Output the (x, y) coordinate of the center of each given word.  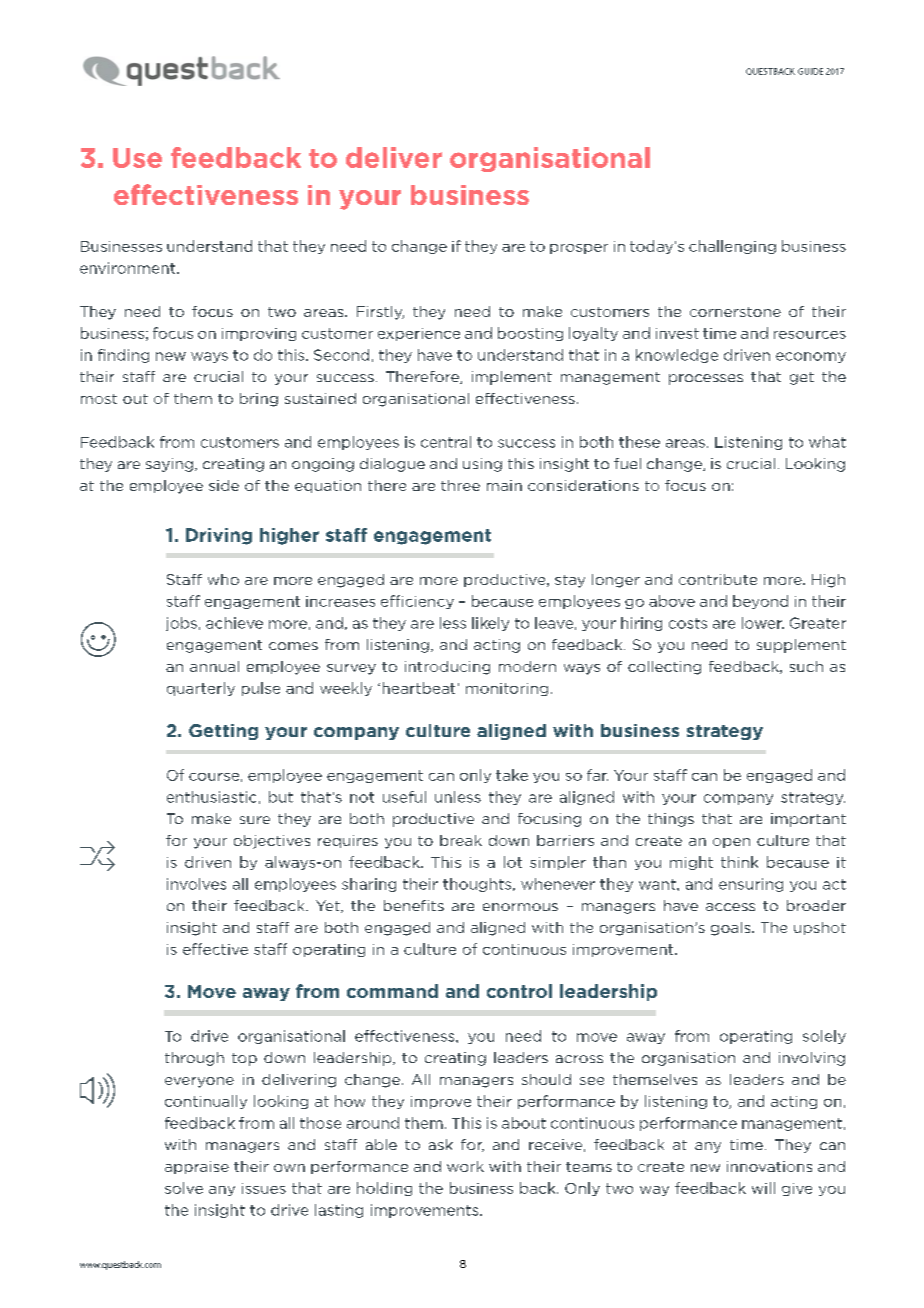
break (461, 840)
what (827, 442)
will (763, 1188)
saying (169, 465)
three (460, 485)
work (465, 1166)
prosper (579, 249)
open (731, 843)
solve (184, 1188)
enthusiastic (211, 797)
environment (129, 268)
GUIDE (810, 71)
